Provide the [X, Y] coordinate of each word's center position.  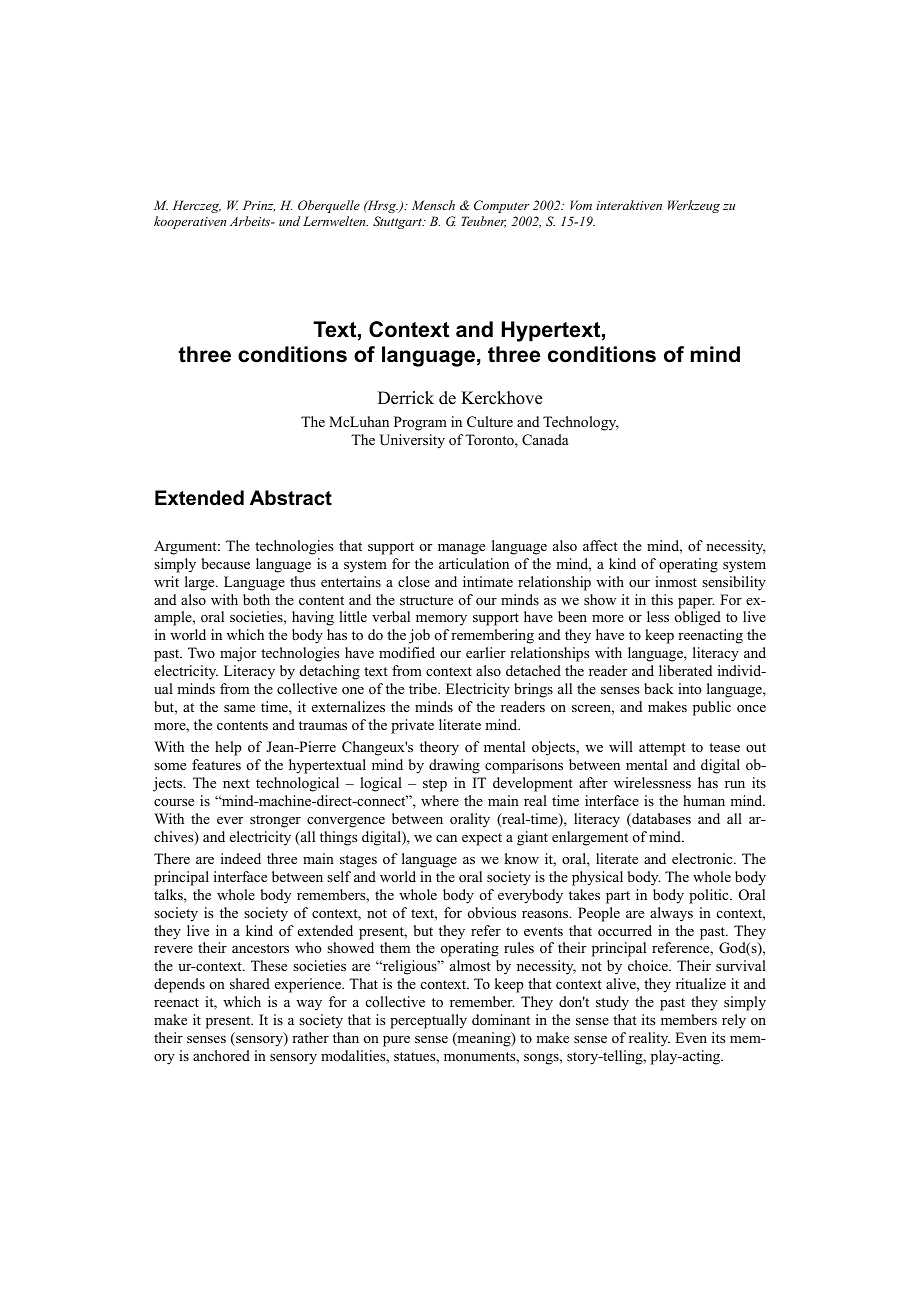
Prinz [259, 206]
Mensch [433, 205]
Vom [581, 205]
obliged [698, 618]
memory [441, 620]
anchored [221, 1055]
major [238, 654]
